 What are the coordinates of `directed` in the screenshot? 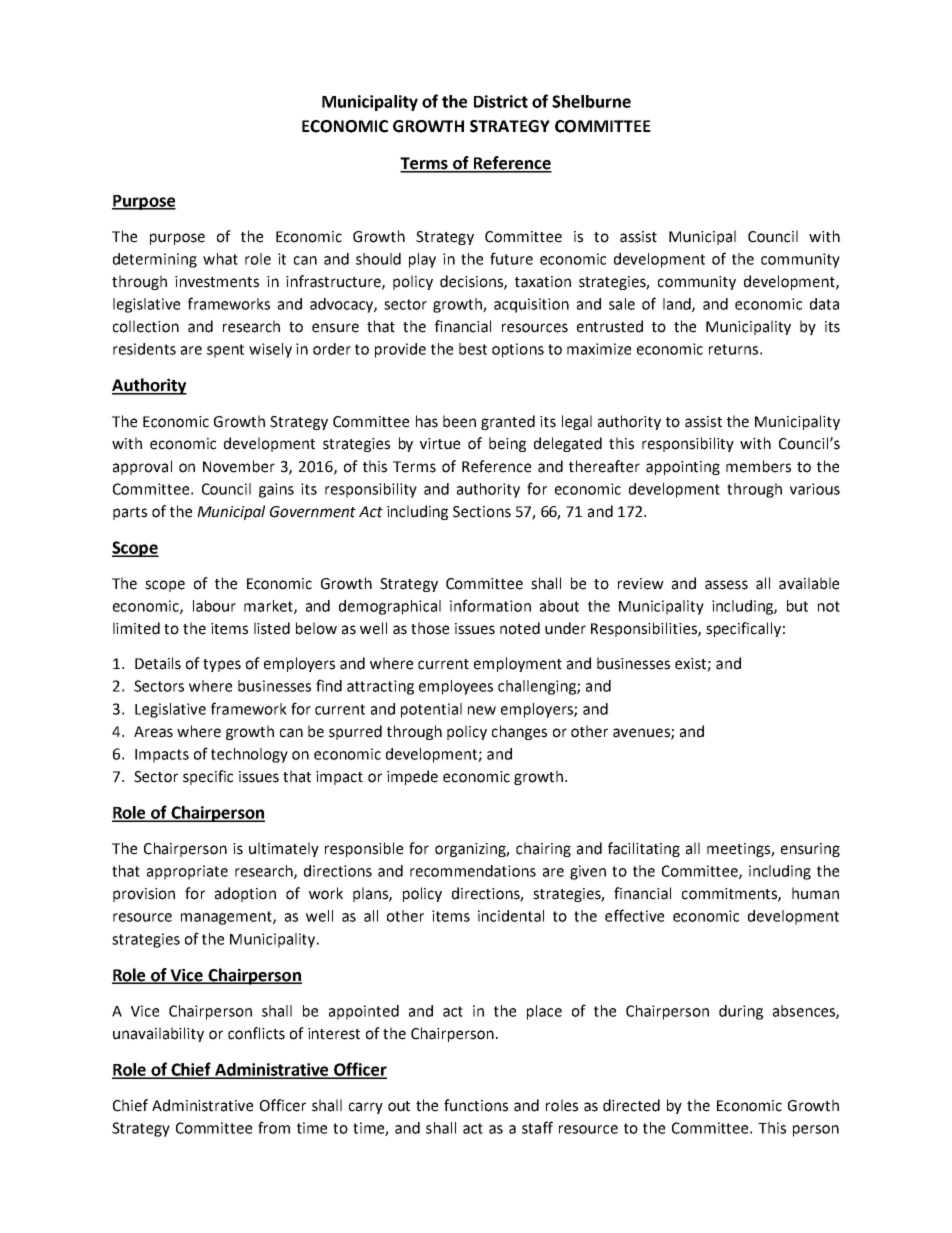 It's located at (631, 1105).
